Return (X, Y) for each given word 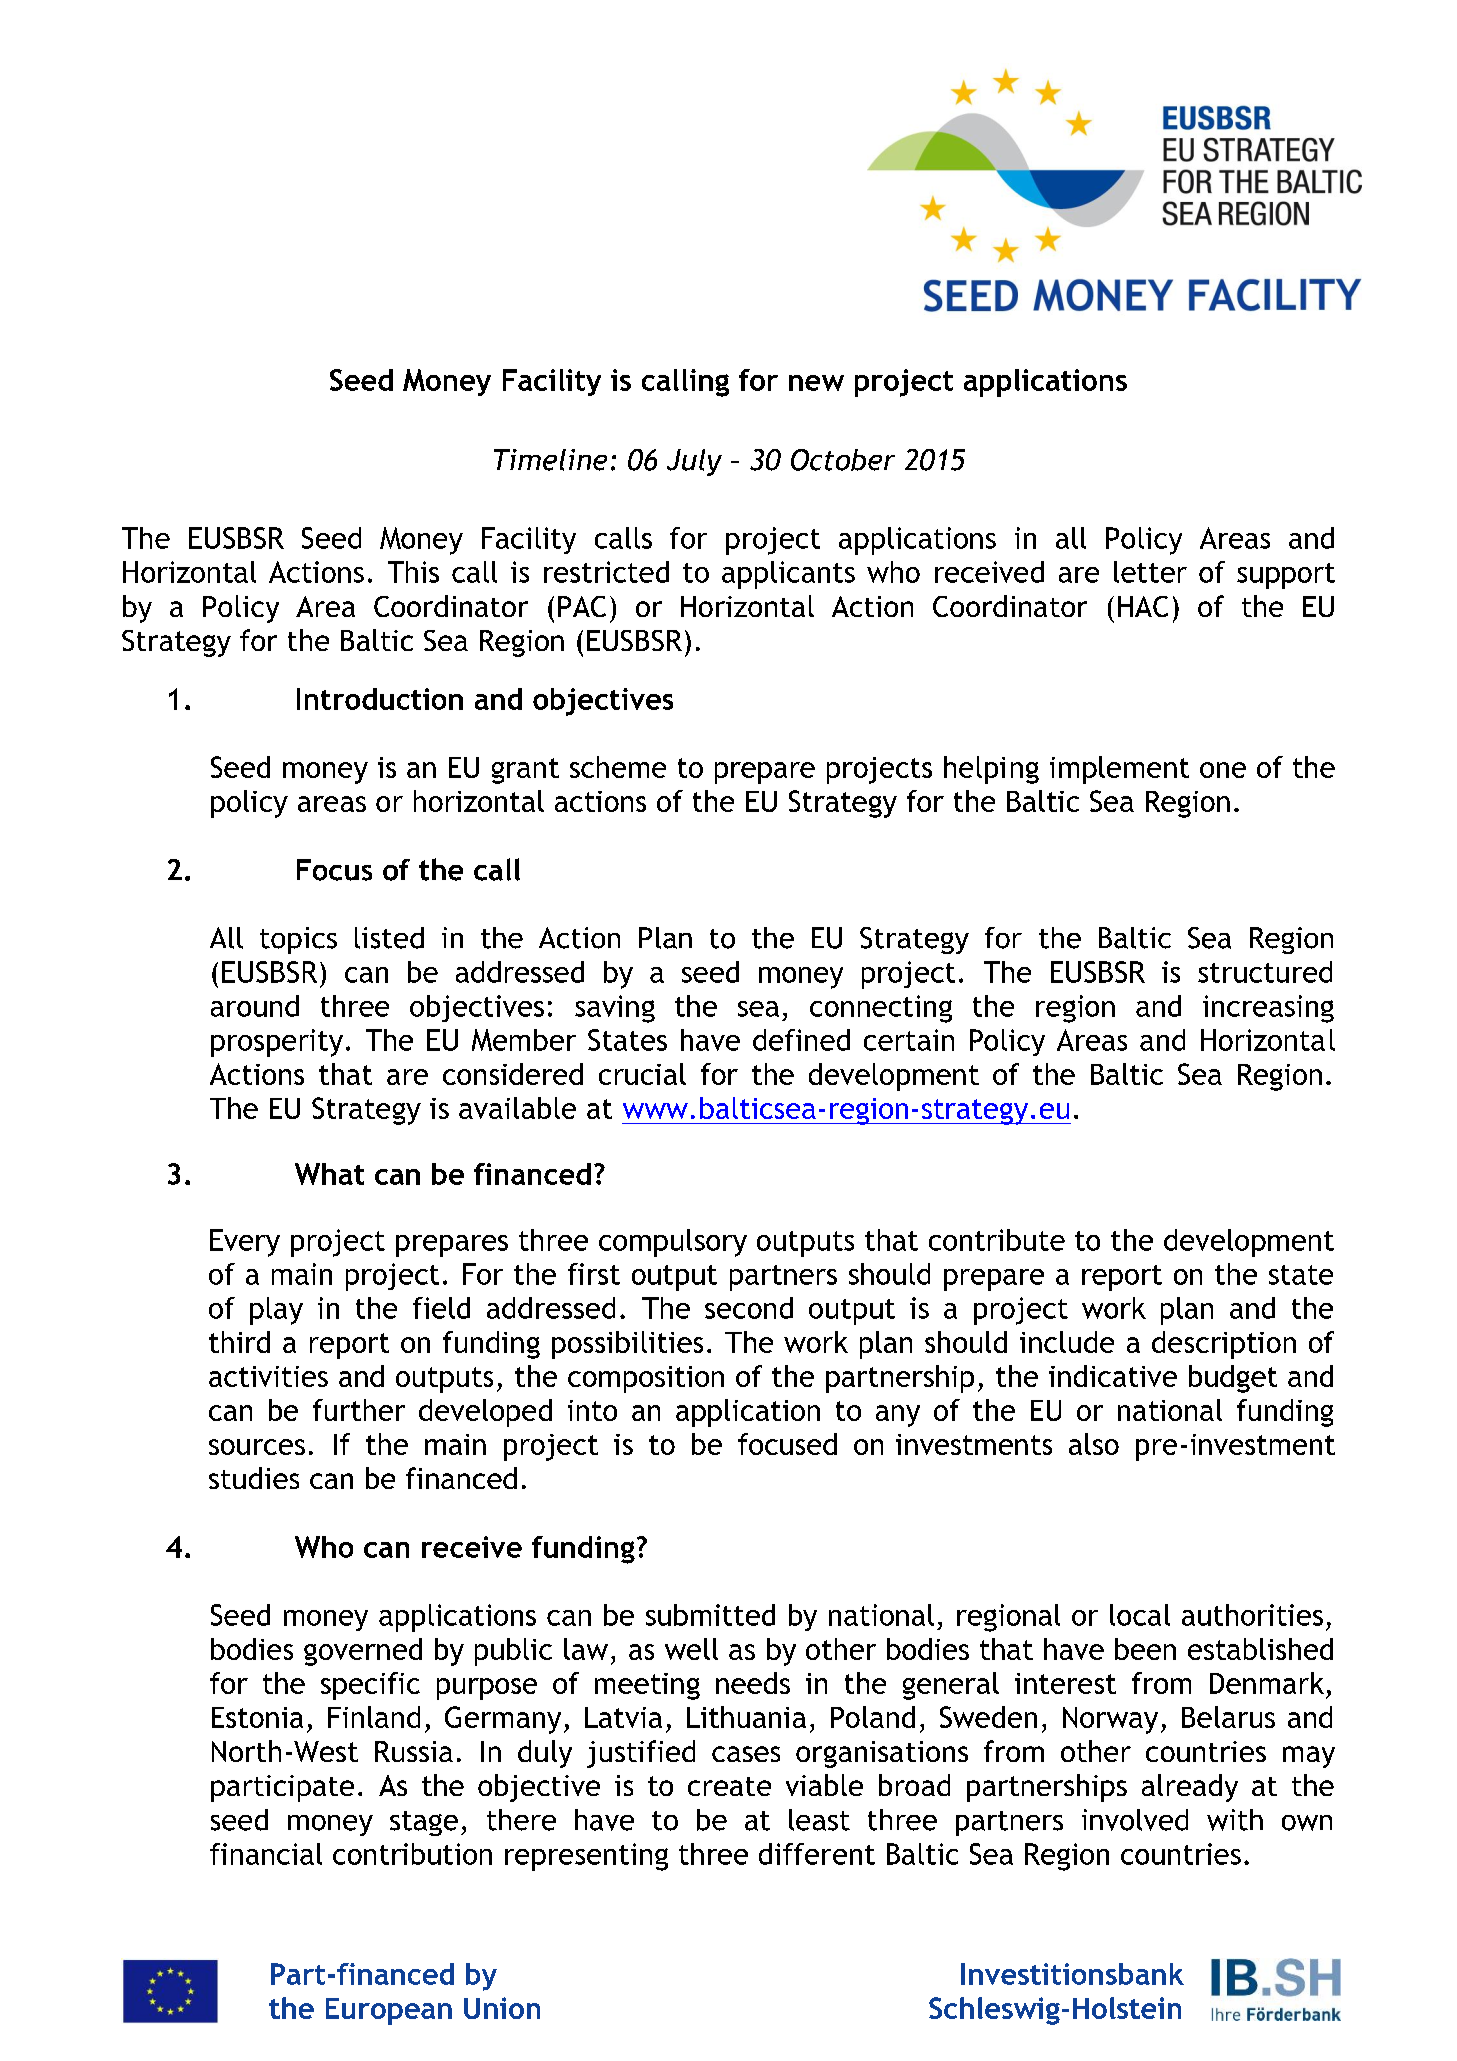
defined (801, 1040)
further (359, 1410)
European (389, 2011)
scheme (618, 767)
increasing (1268, 1009)
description (1224, 1345)
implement (1119, 770)
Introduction (380, 699)
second (749, 1308)
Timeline (550, 460)
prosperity (277, 1043)
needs (753, 1683)
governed (363, 1652)
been (1145, 1649)
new (816, 383)
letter (1150, 572)
